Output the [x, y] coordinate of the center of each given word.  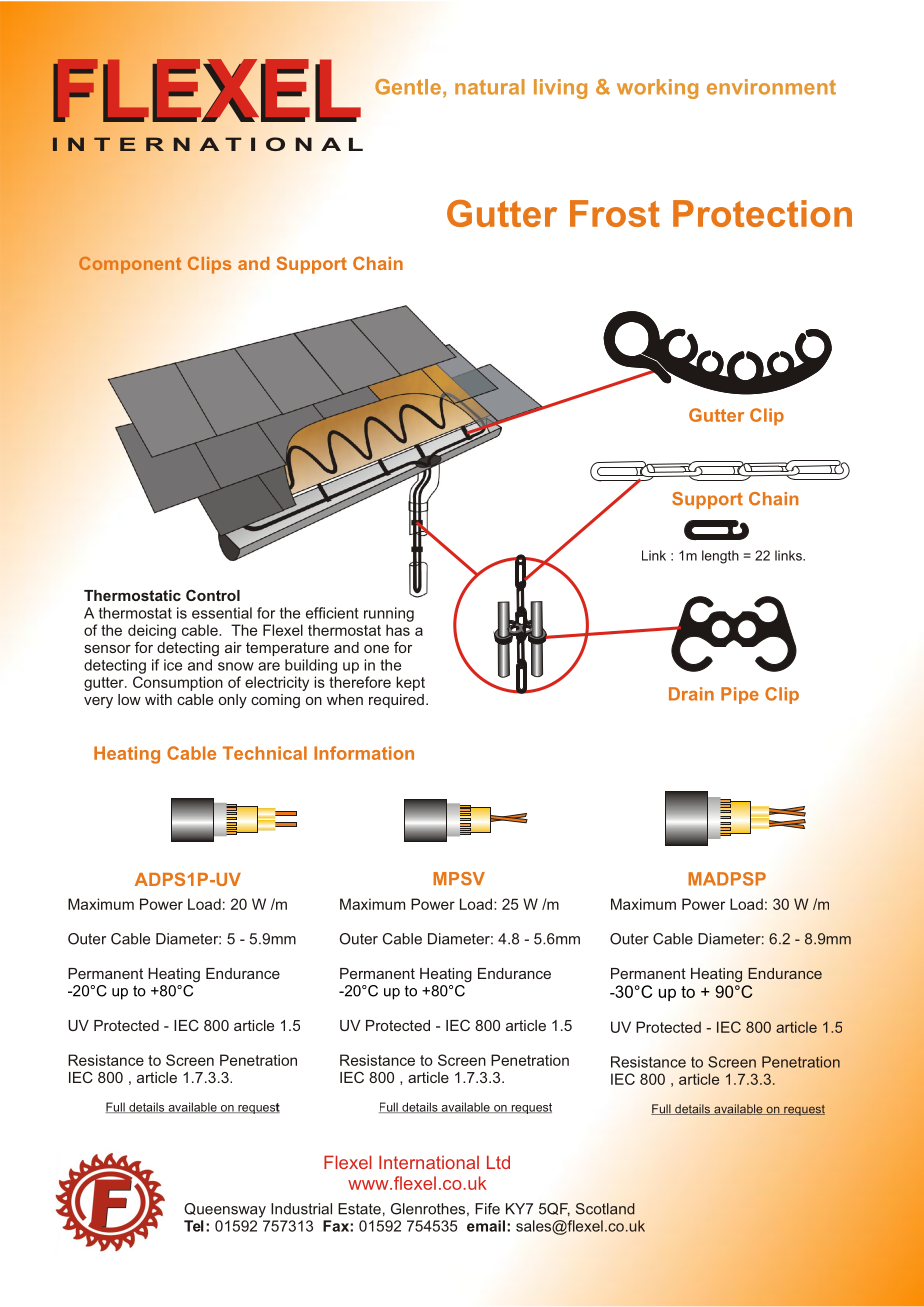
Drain [691, 694]
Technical [265, 753]
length [720, 557]
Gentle [408, 87]
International [429, 1162]
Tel [194, 1226]
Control [213, 595]
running [389, 614]
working [657, 89]
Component [130, 265]
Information [364, 753]
